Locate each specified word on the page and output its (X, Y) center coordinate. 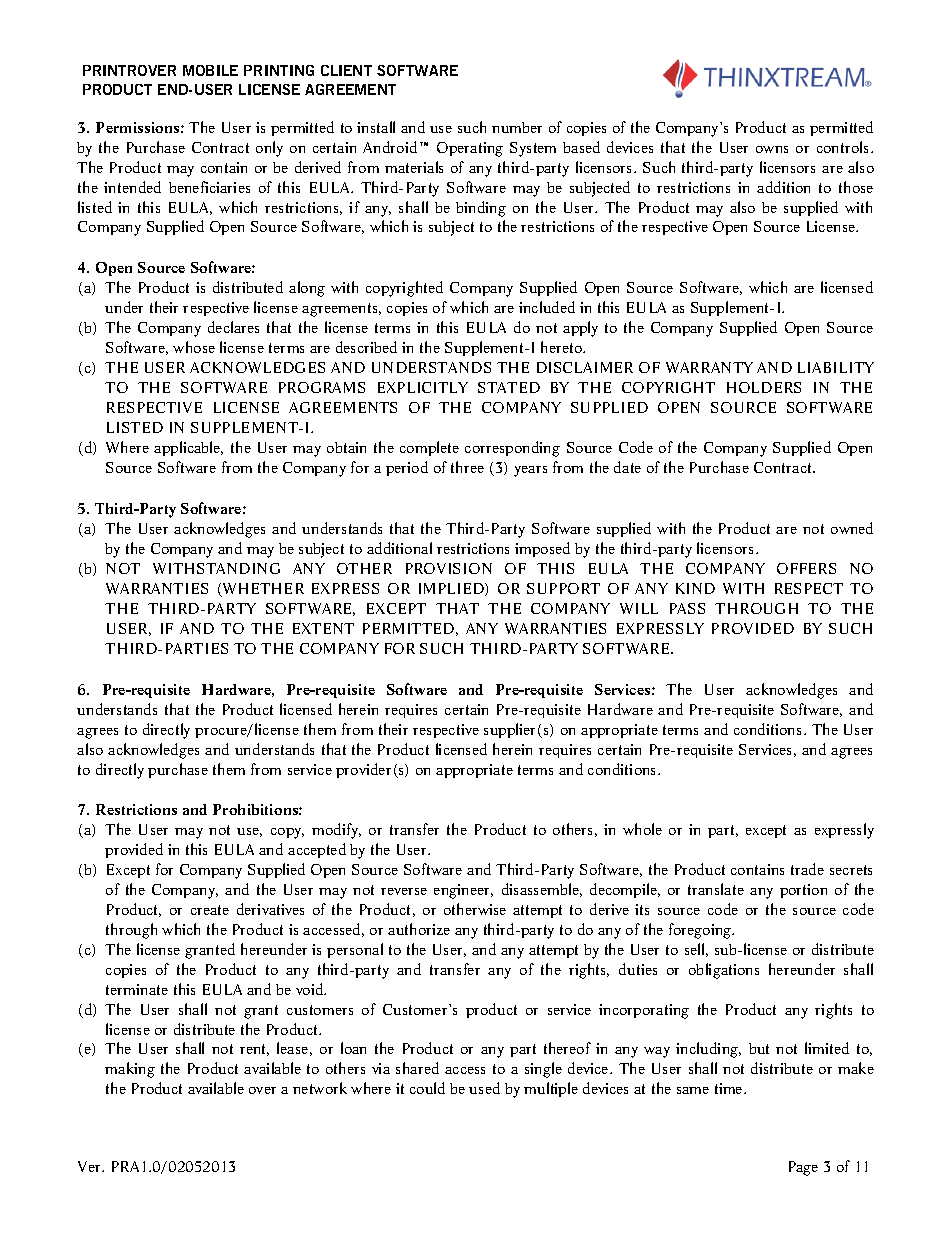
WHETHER (262, 590)
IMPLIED (452, 589)
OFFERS (806, 568)
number (517, 127)
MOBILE (210, 70)
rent (254, 1050)
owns (772, 149)
